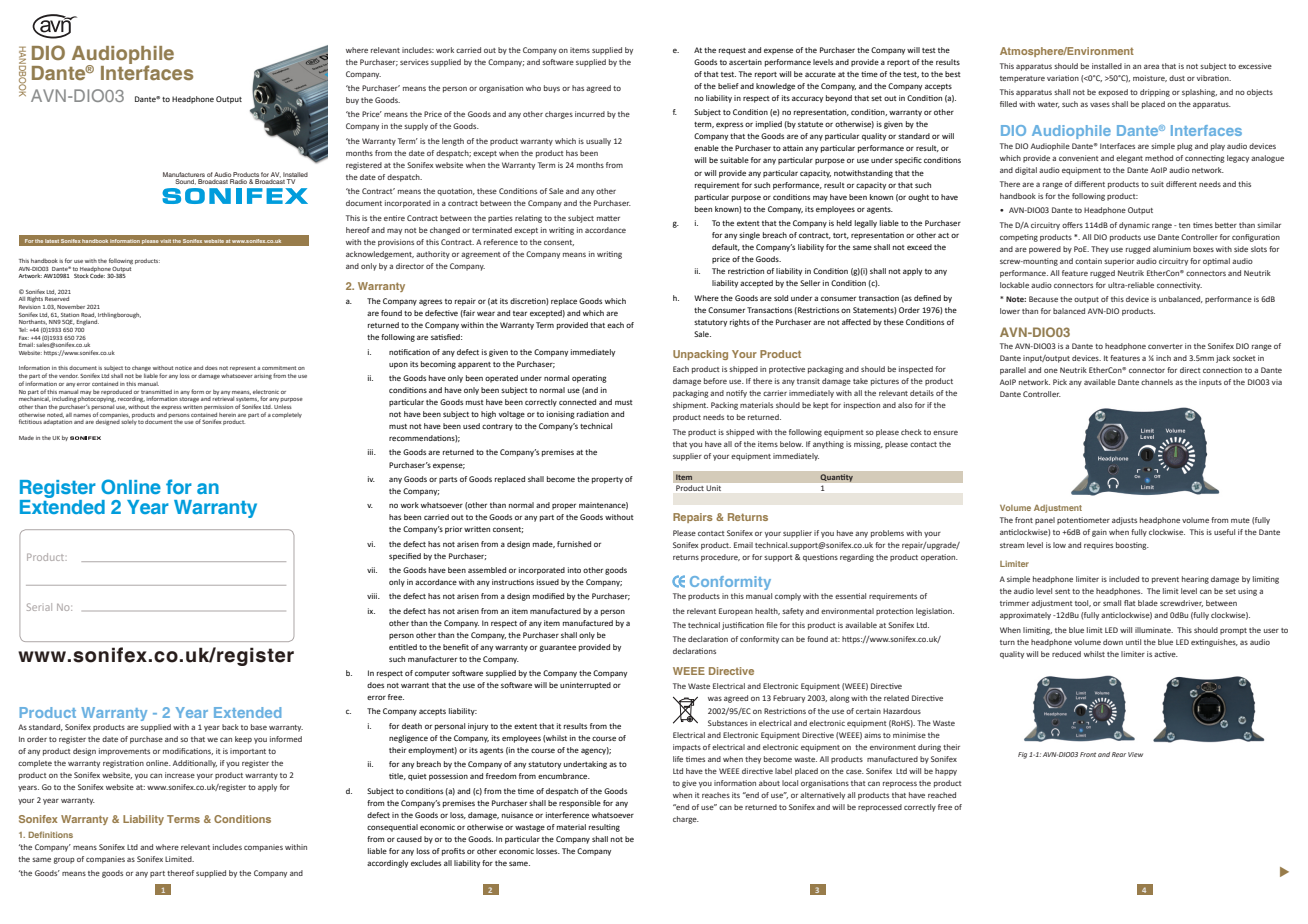 This screenshot has width=1308, height=924. I want to click on interference, so click(567, 815).
